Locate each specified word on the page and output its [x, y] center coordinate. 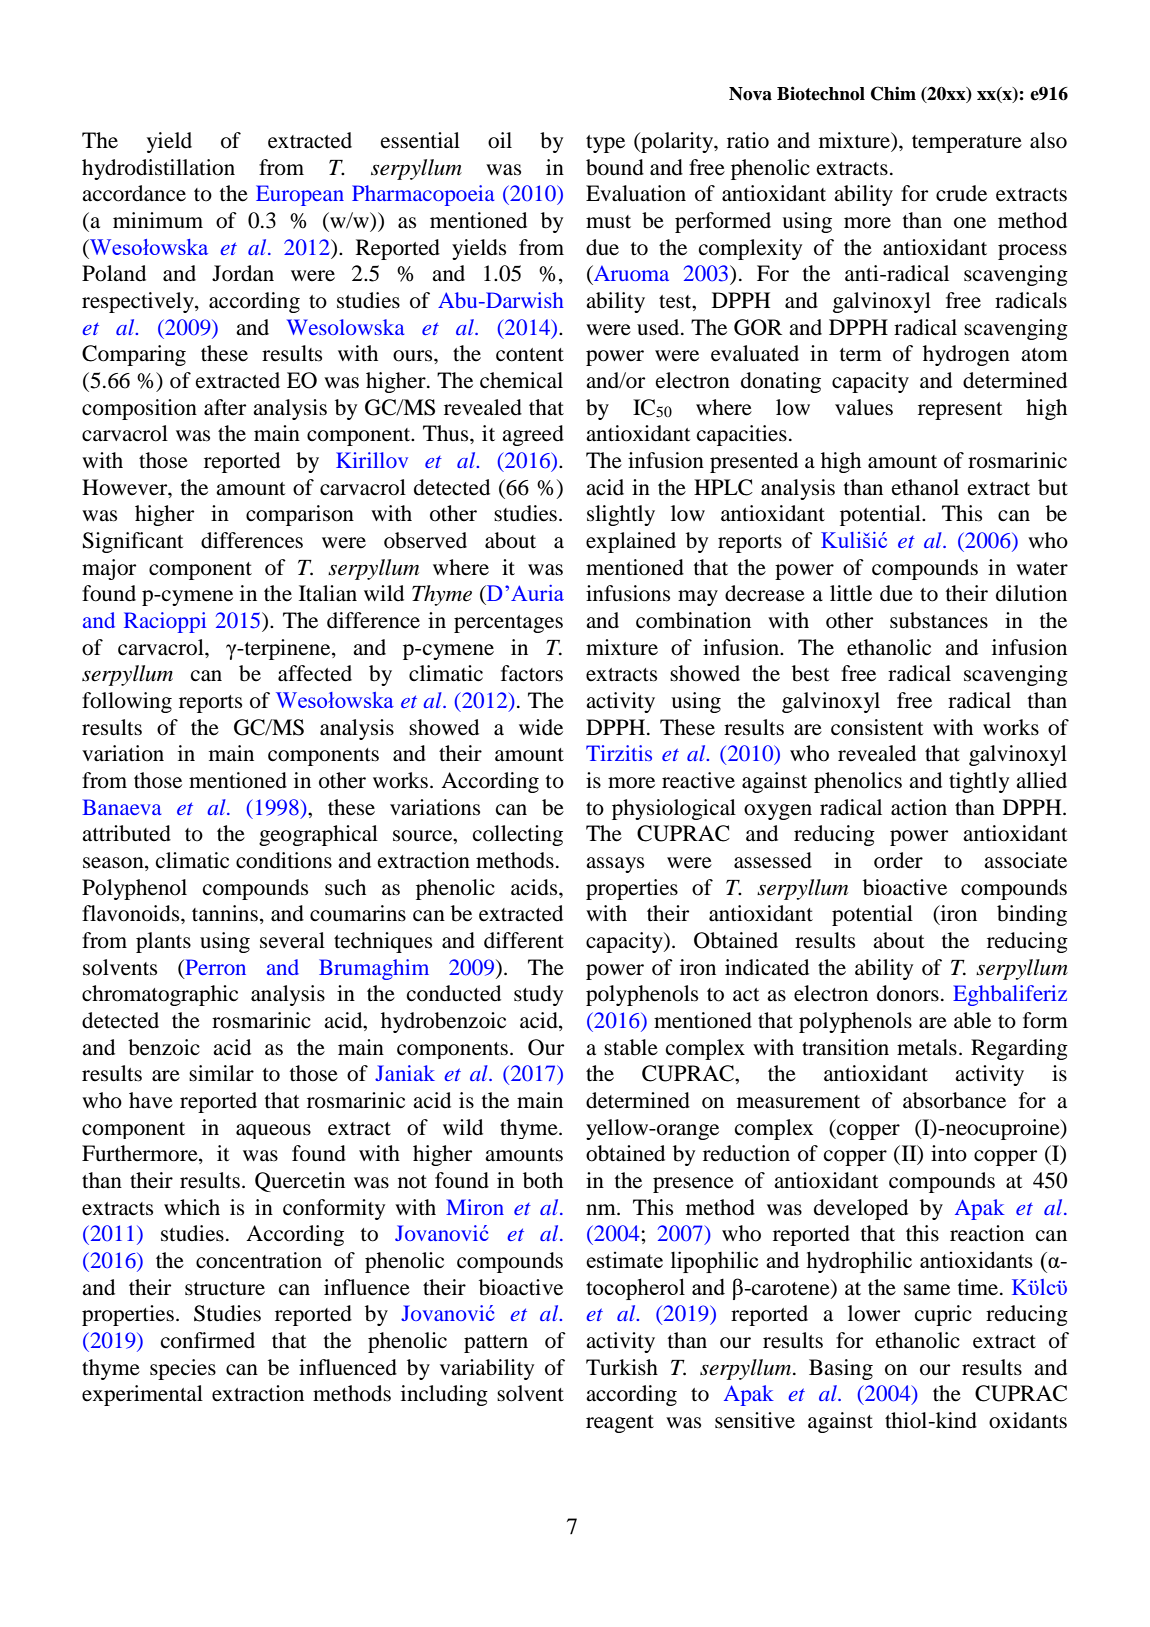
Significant [133, 542]
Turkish [622, 1367]
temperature [967, 144]
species [183, 1369]
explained [631, 542]
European [300, 195]
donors [908, 993]
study [538, 995]
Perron [214, 967]
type [605, 144]
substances [939, 620]
